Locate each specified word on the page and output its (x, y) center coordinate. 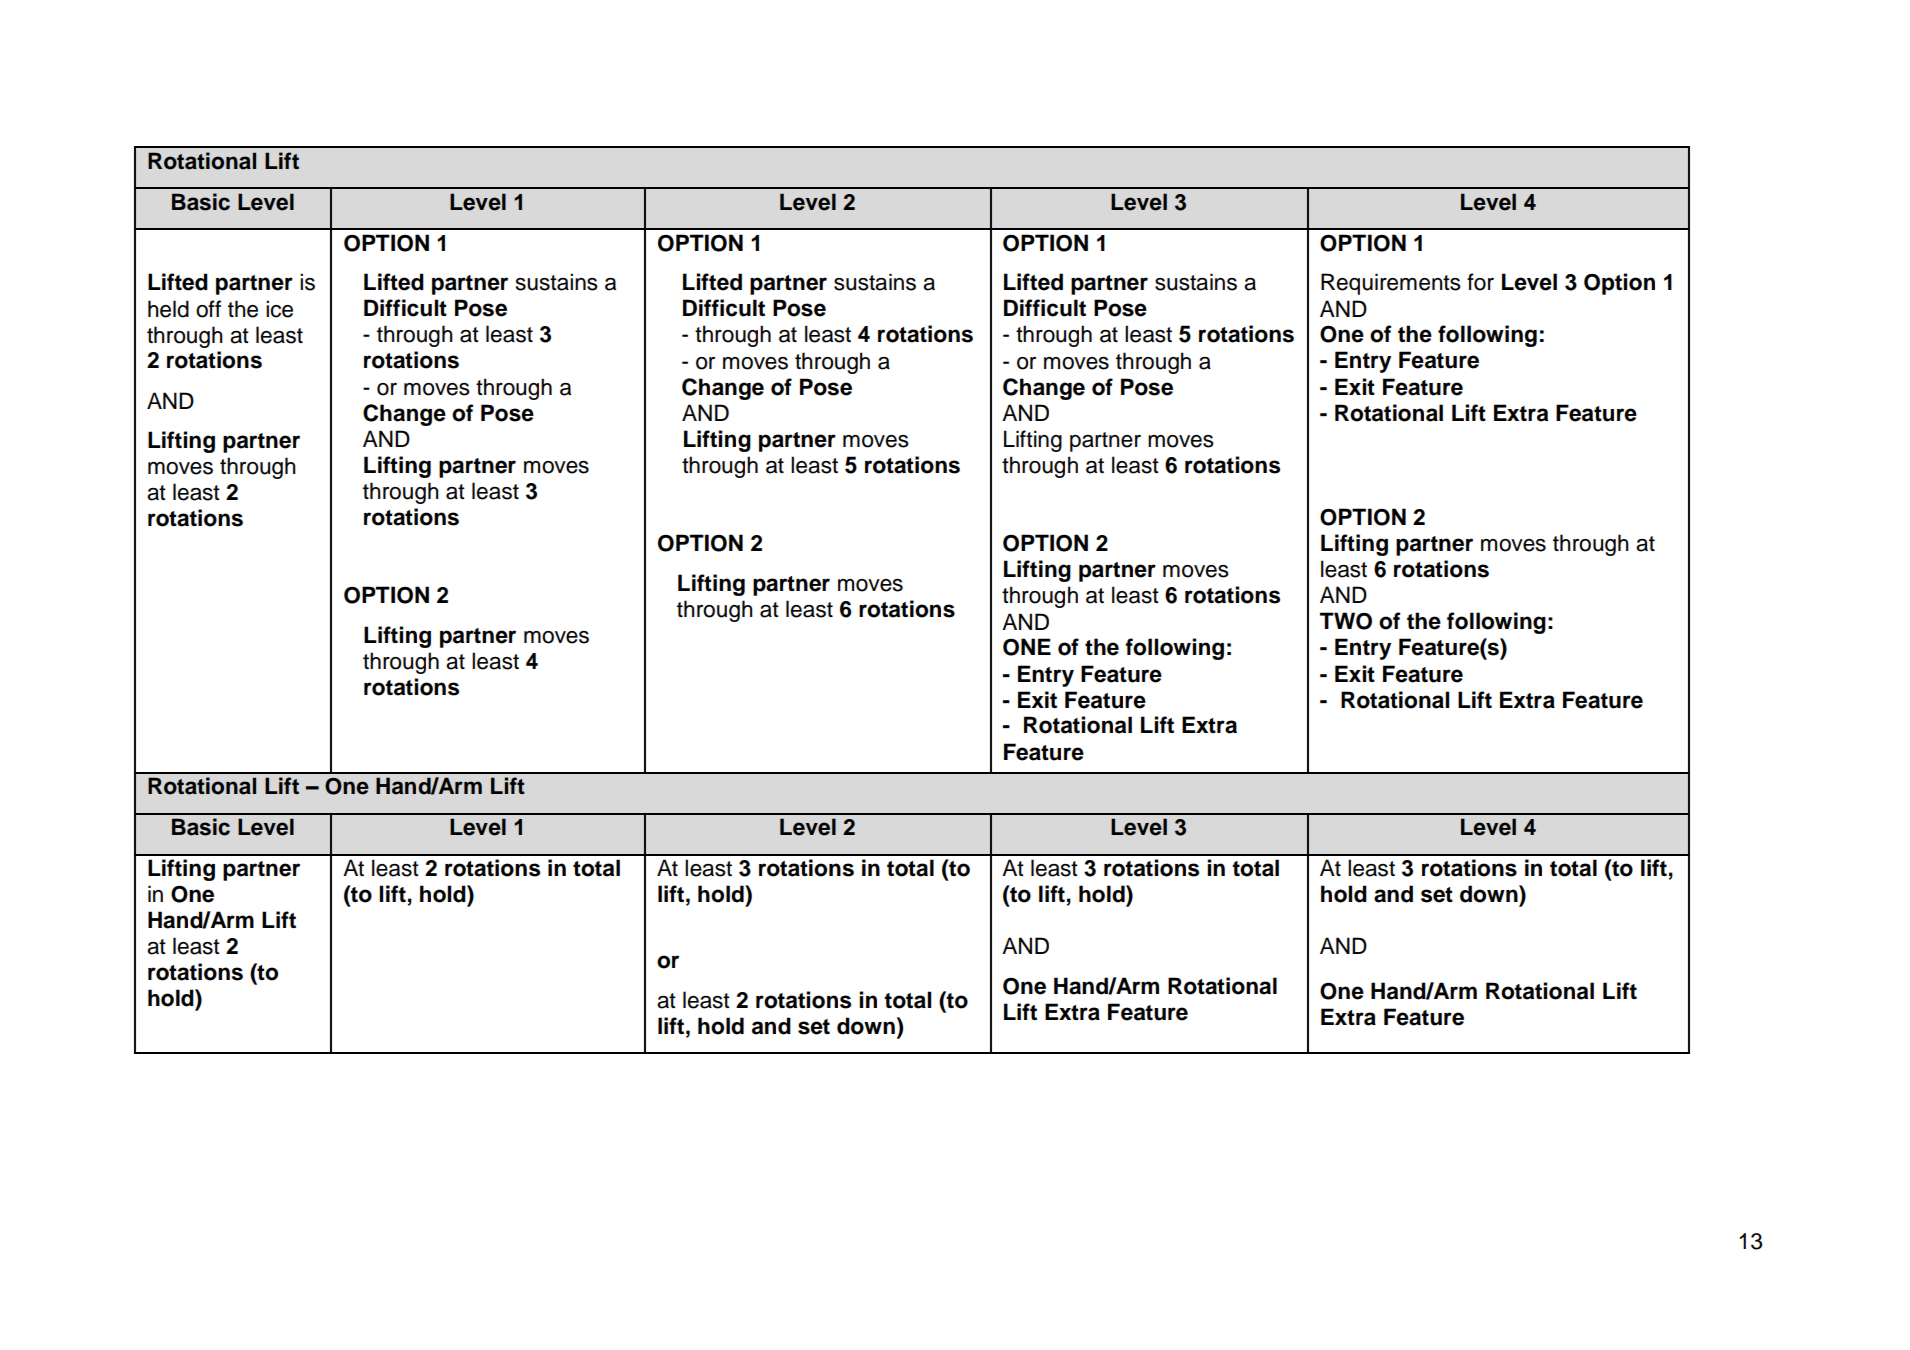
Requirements (1391, 284)
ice (279, 309)
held (168, 309)
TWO (1346, 621)
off (208, 309)
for (1480, 282)
